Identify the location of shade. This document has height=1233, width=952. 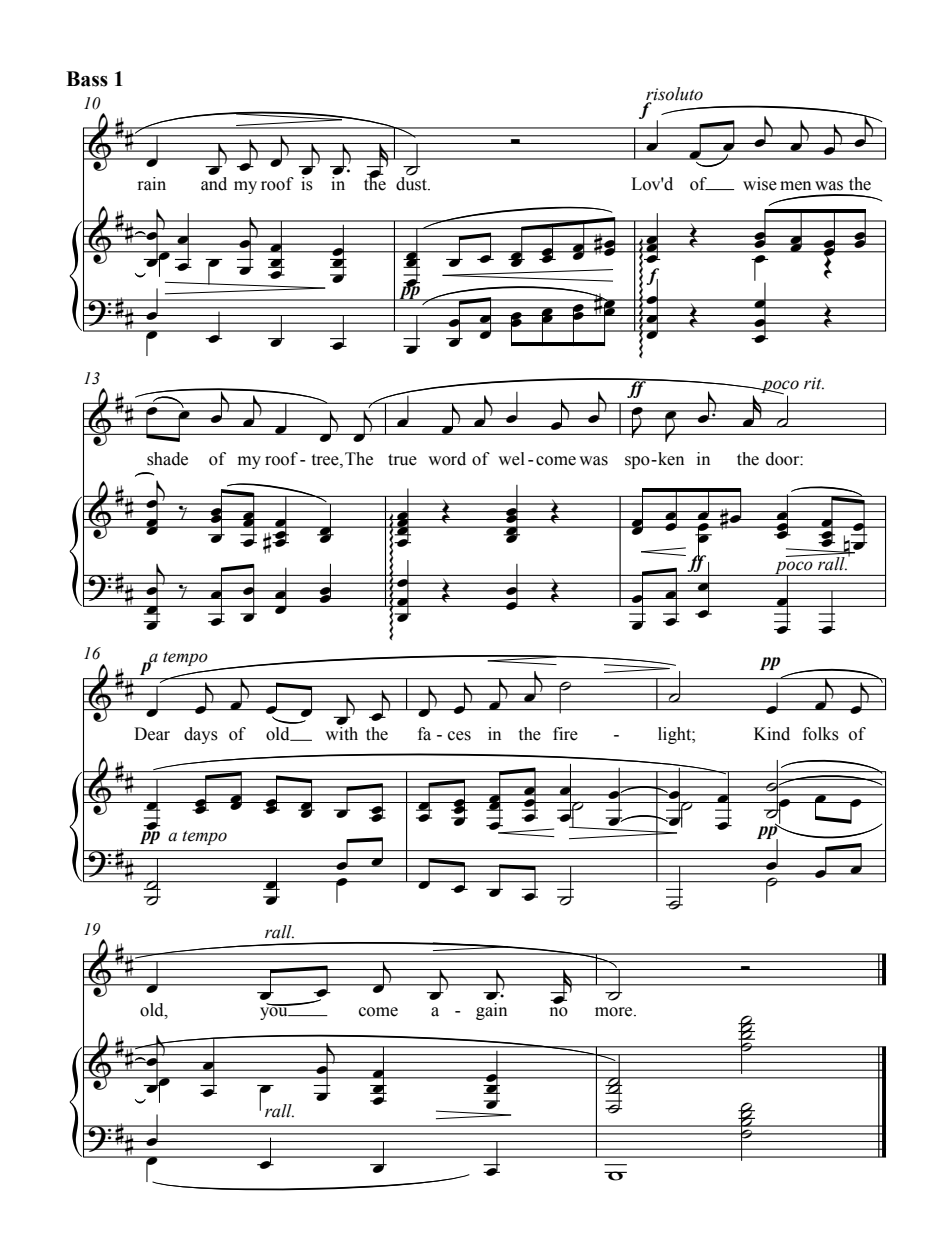
(167, 459).
